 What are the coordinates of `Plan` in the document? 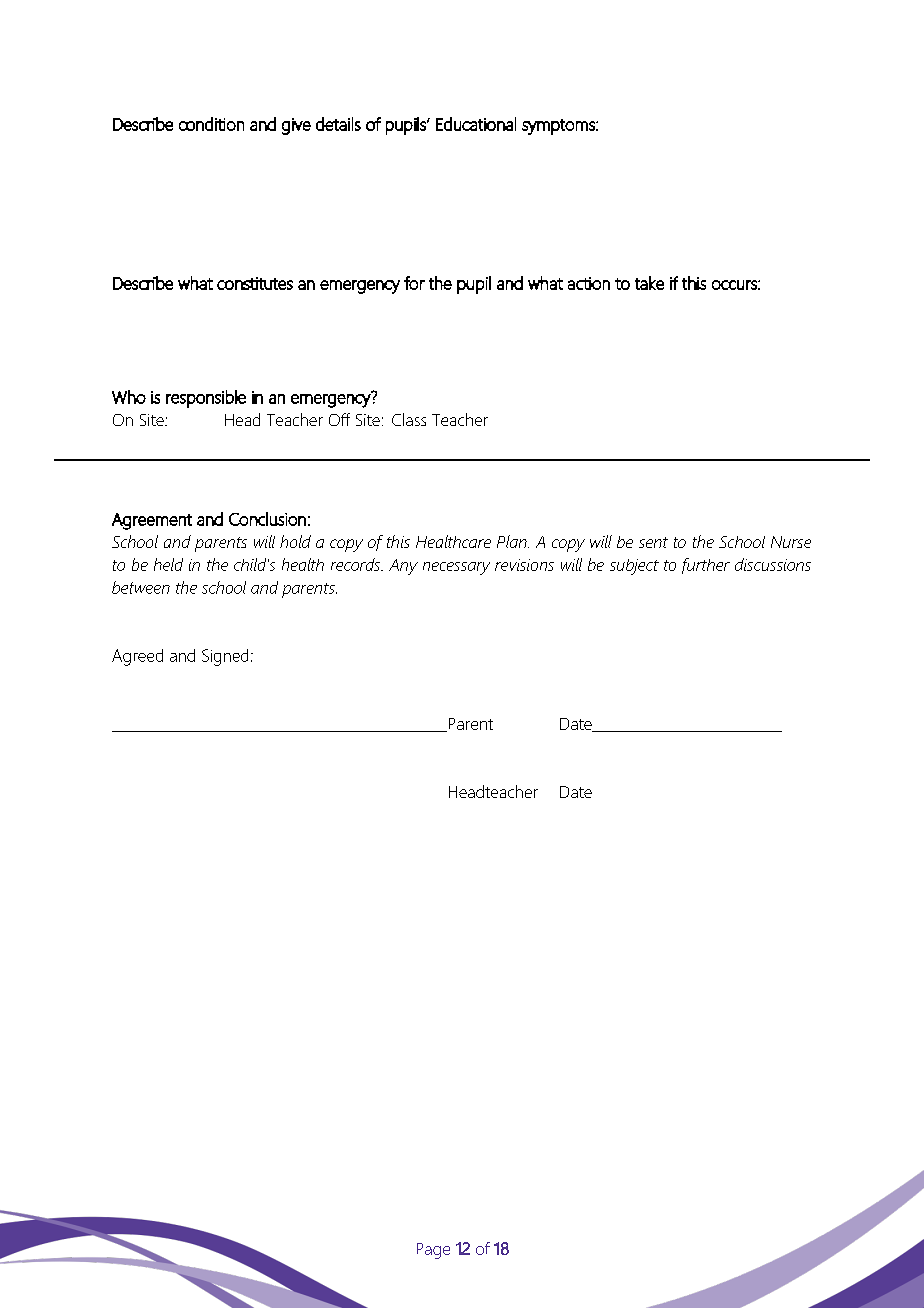 It's located at (513, 541).
